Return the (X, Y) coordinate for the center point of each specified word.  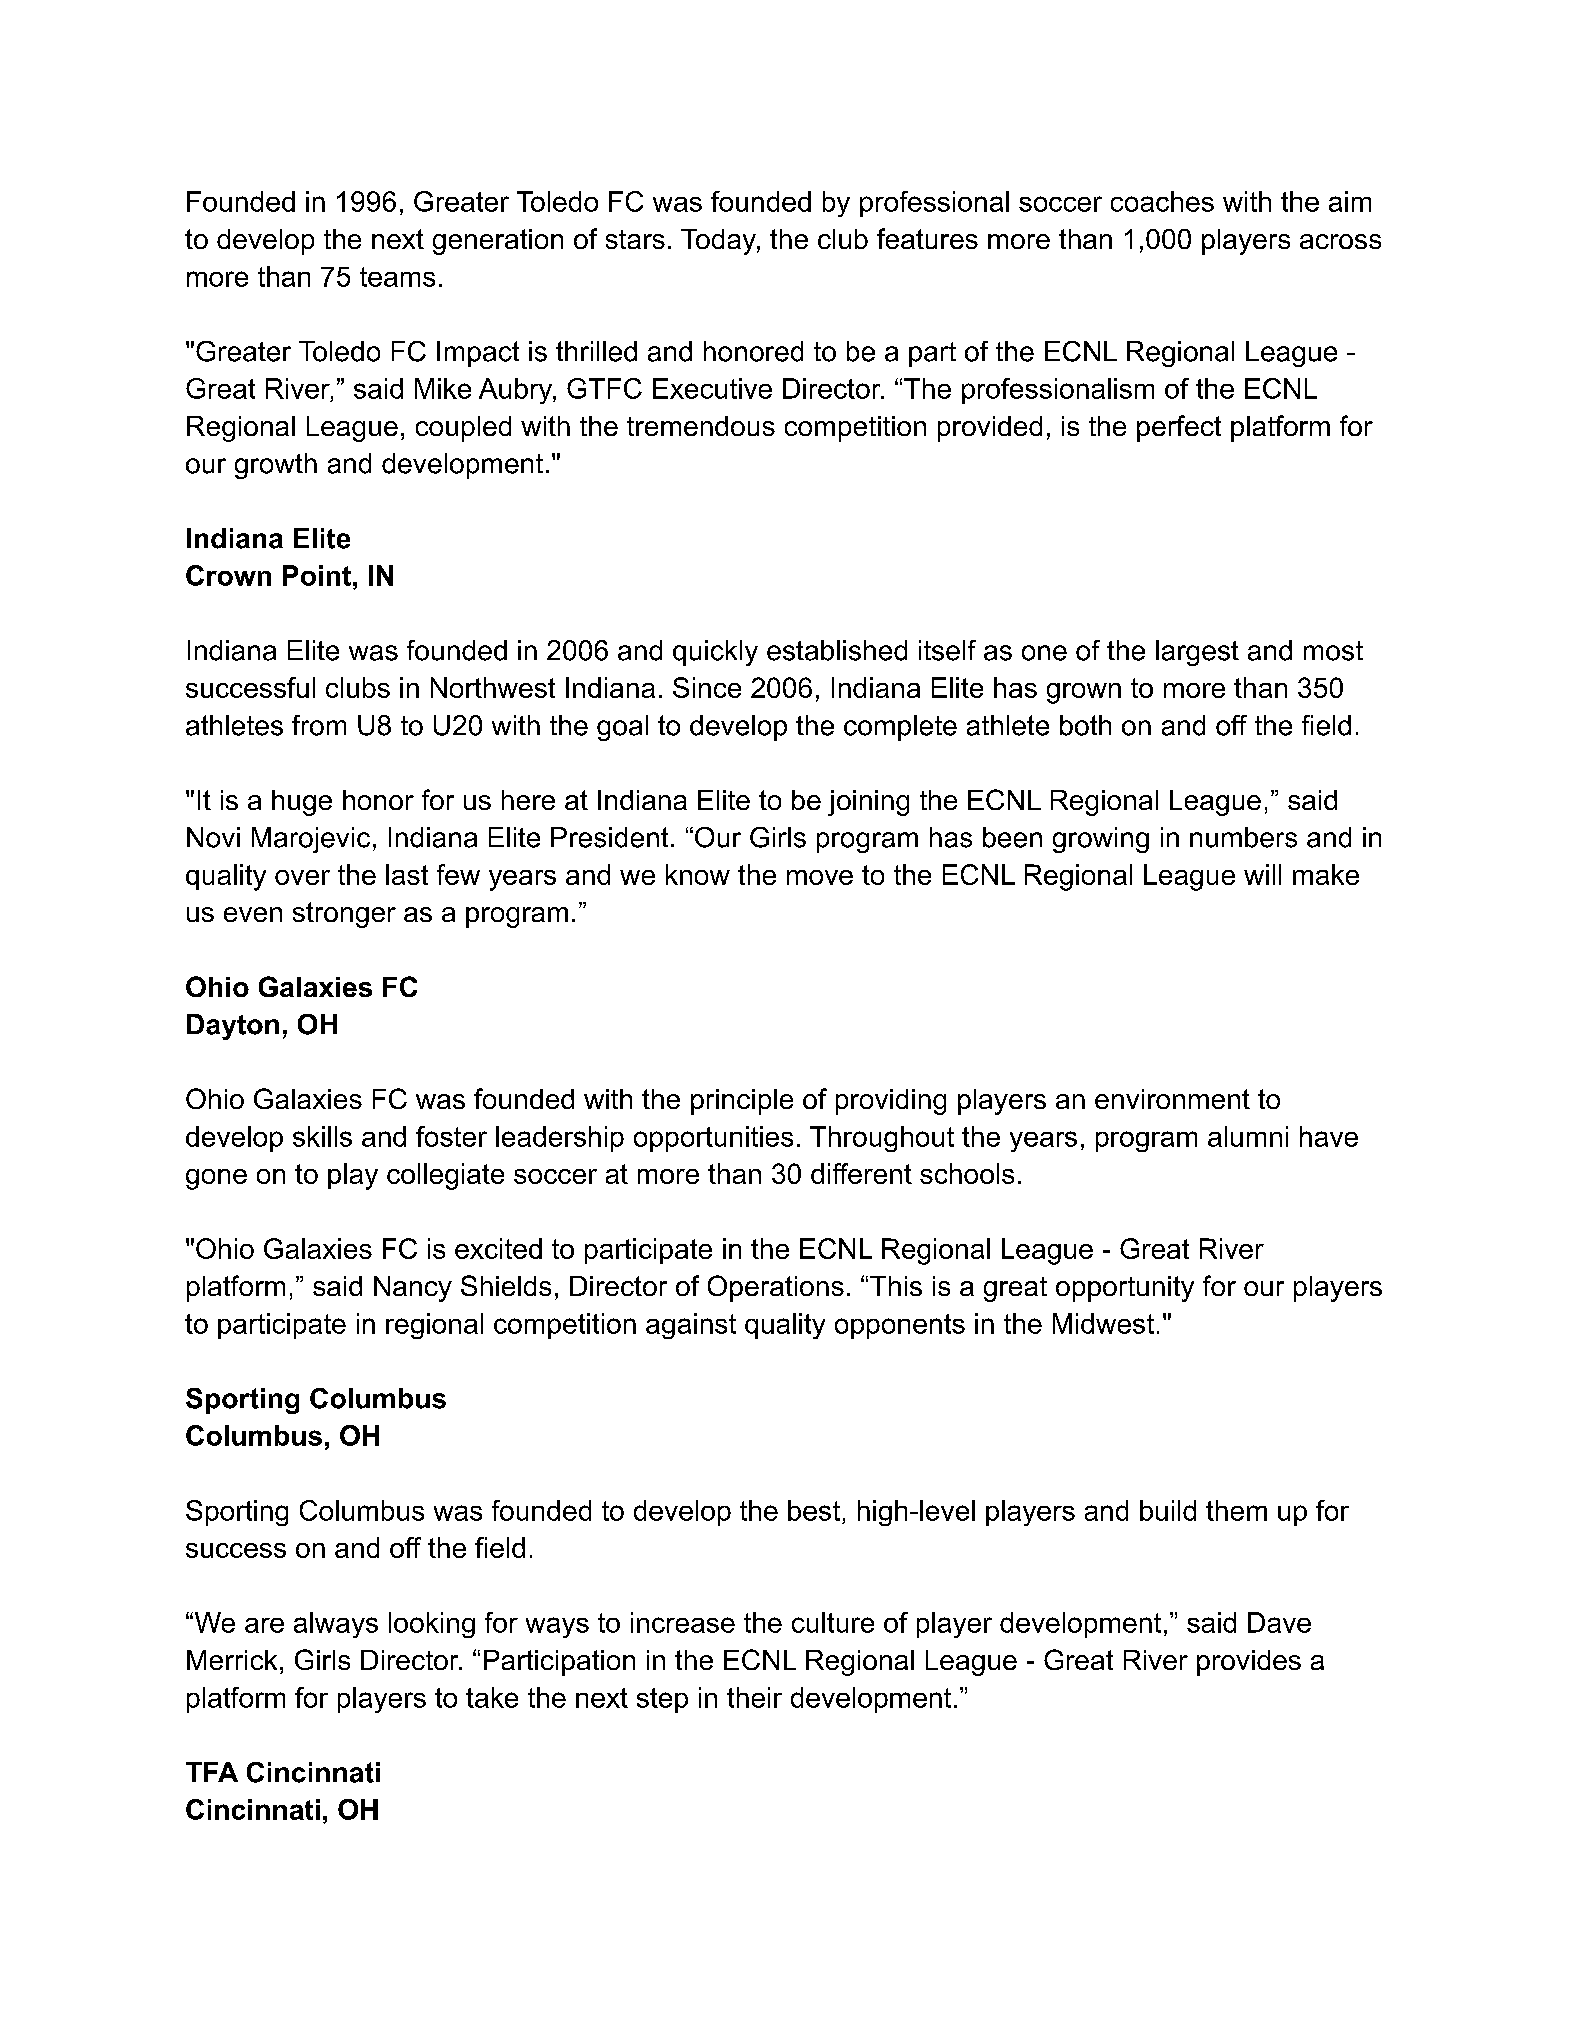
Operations (776, 1288)
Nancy (413, 1289)
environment (1172, 1099)
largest (1197, 653)
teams (397, 277)
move (820, 877)
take (492, 1697)
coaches (1162, 201)
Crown (228, 575)
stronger (344, 915)
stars (635, 239)
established (837, 650)
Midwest (1103, 1323)
